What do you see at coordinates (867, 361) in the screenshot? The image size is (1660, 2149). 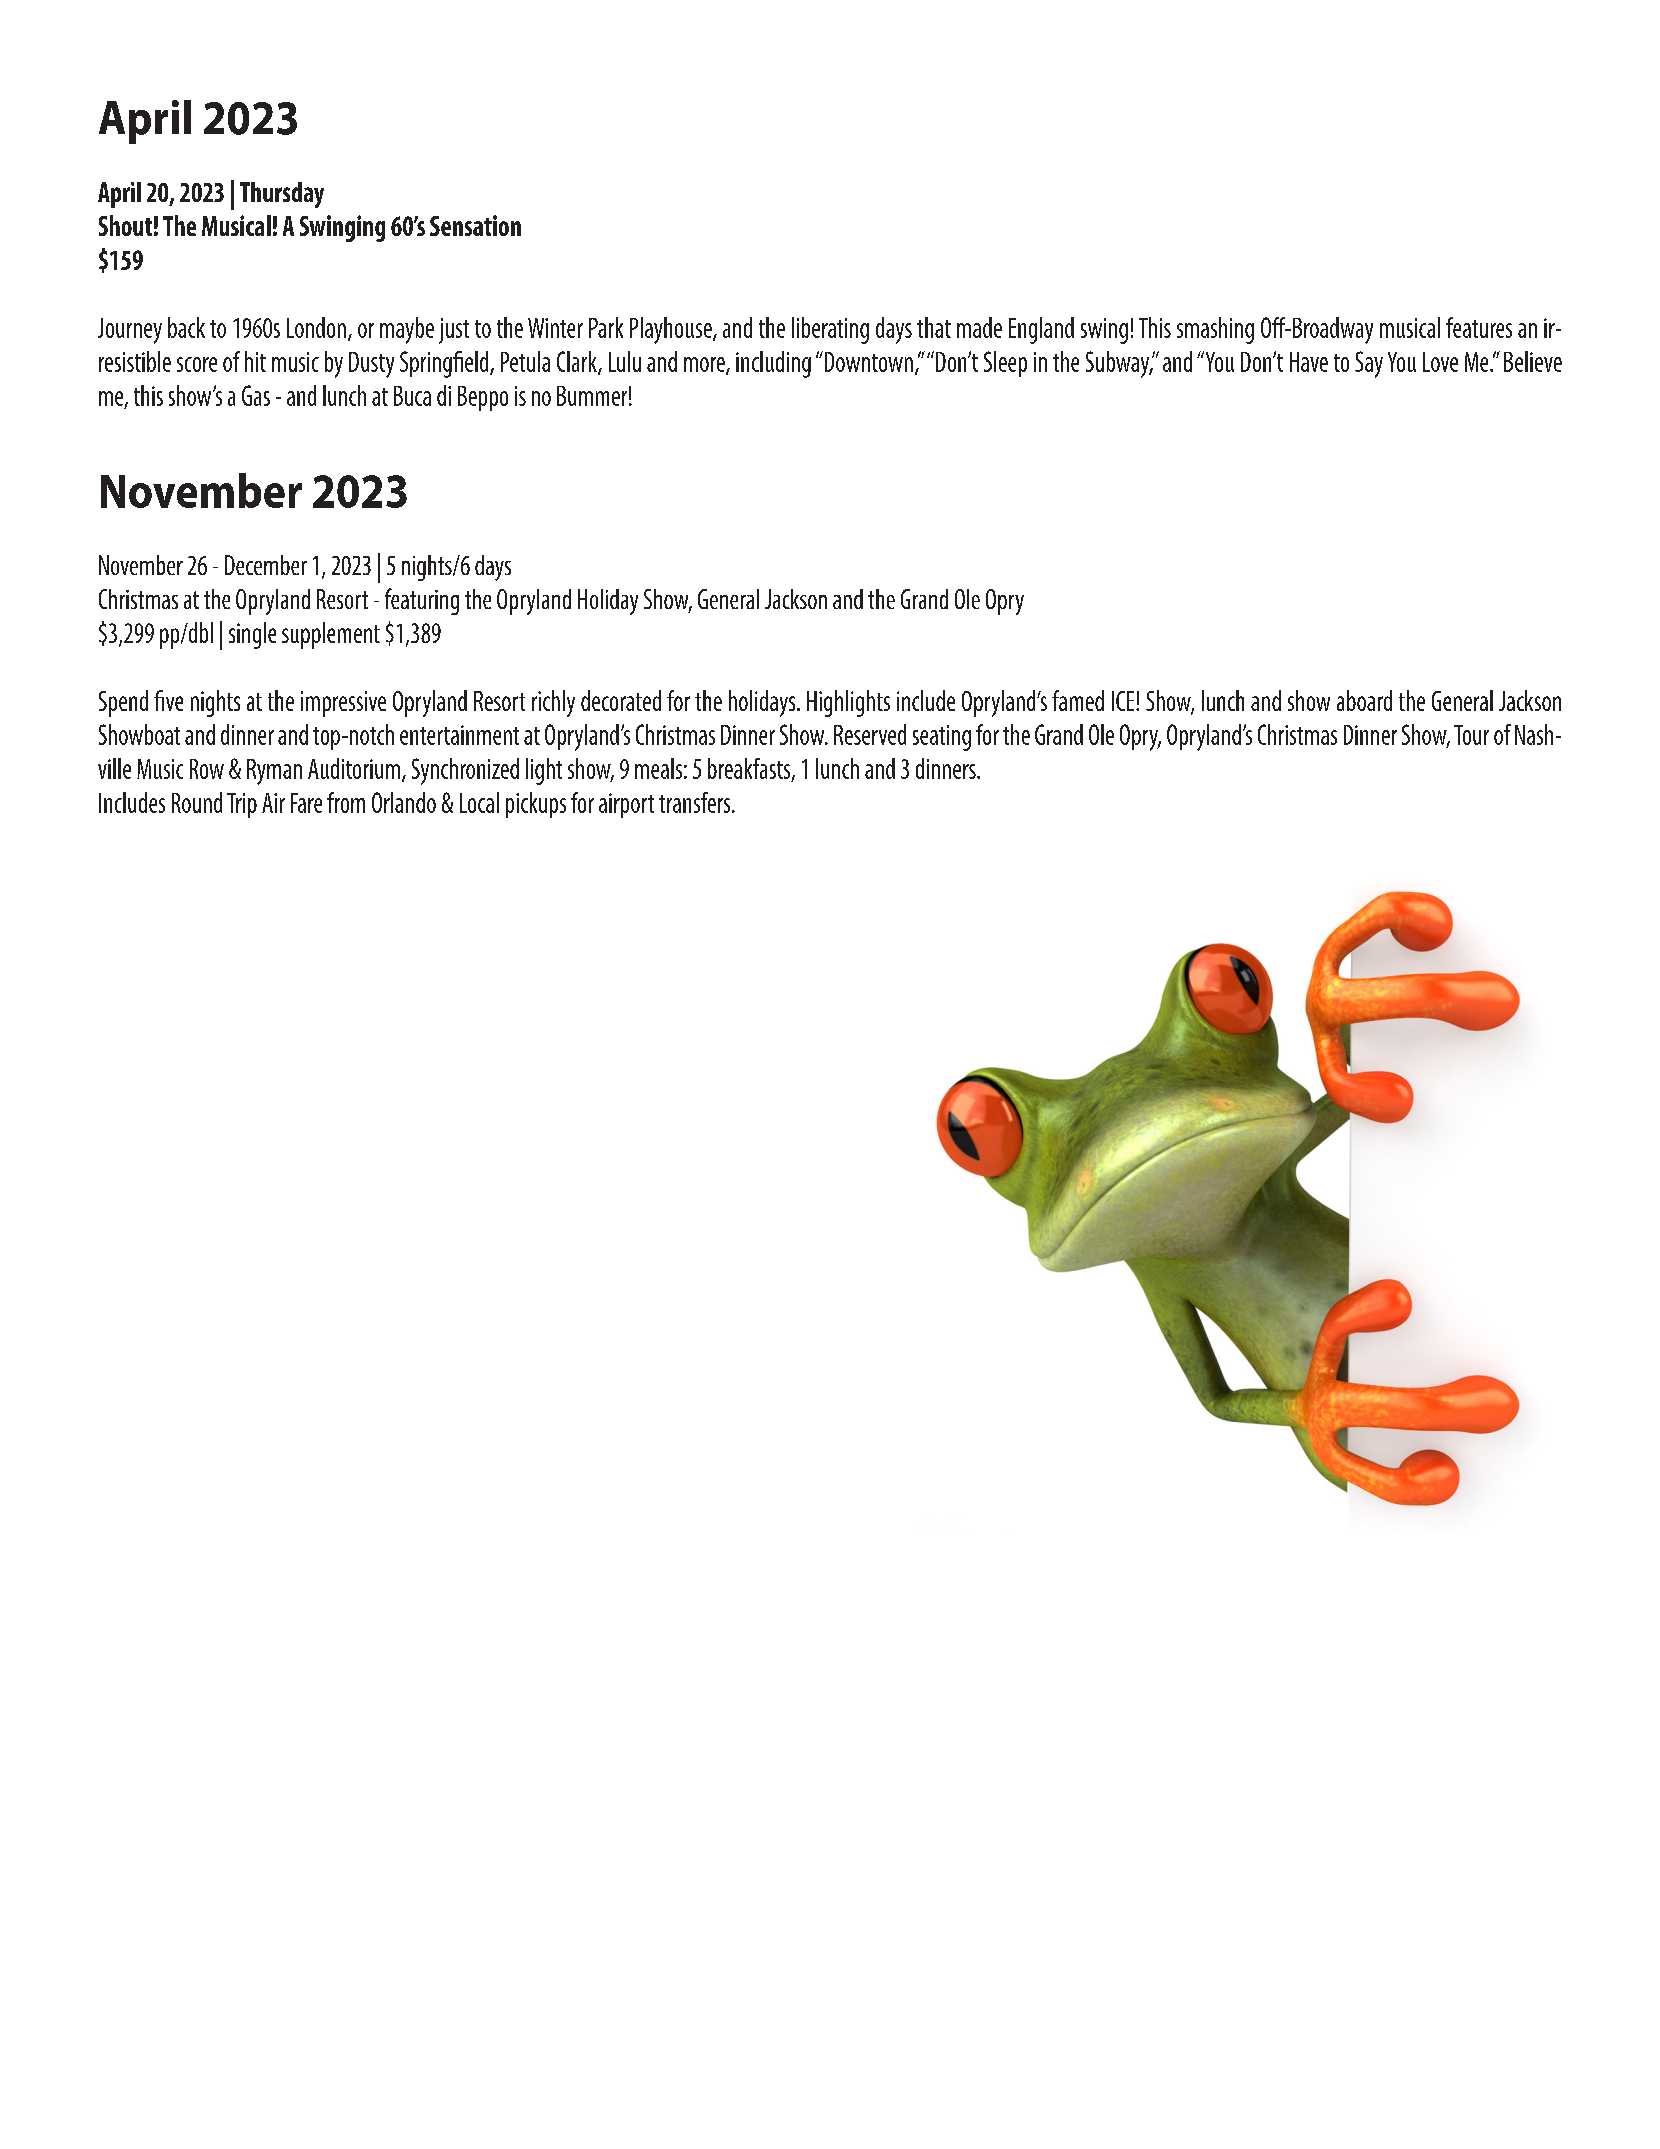 I see `Downtown` at bounding box center [867, 361].
